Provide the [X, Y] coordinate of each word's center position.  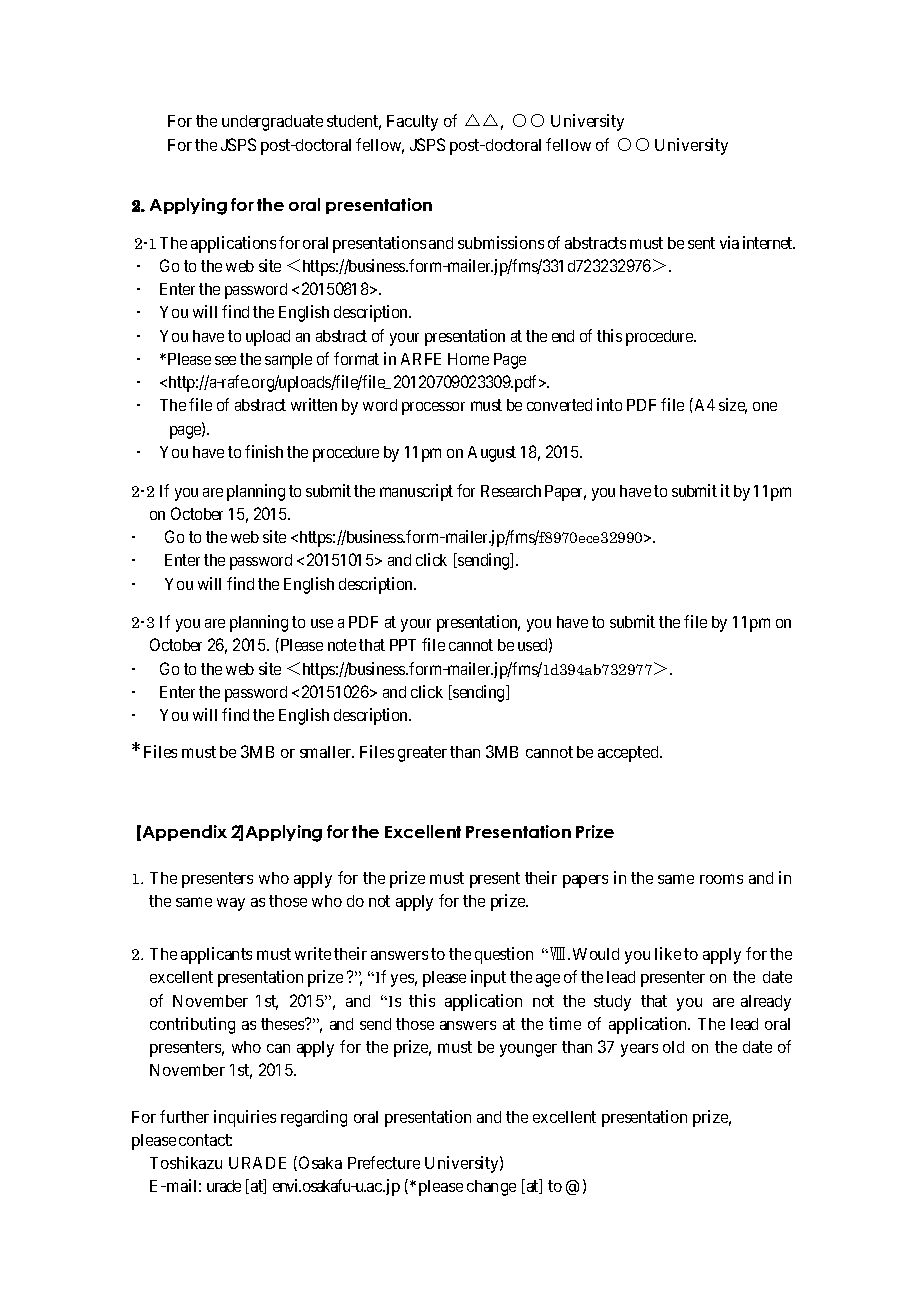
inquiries [245, 1118]
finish [264, 451]
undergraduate [272, 123]
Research [511, 491]
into [609, 404]
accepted [630, 754]
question [504, 955]
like [668, 953]
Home [468, 359]
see [225, 360]
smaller [327, 752]
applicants [216, 955]
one [765, 406]
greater [422, 754]
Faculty [412, 123]
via [729, 242]
